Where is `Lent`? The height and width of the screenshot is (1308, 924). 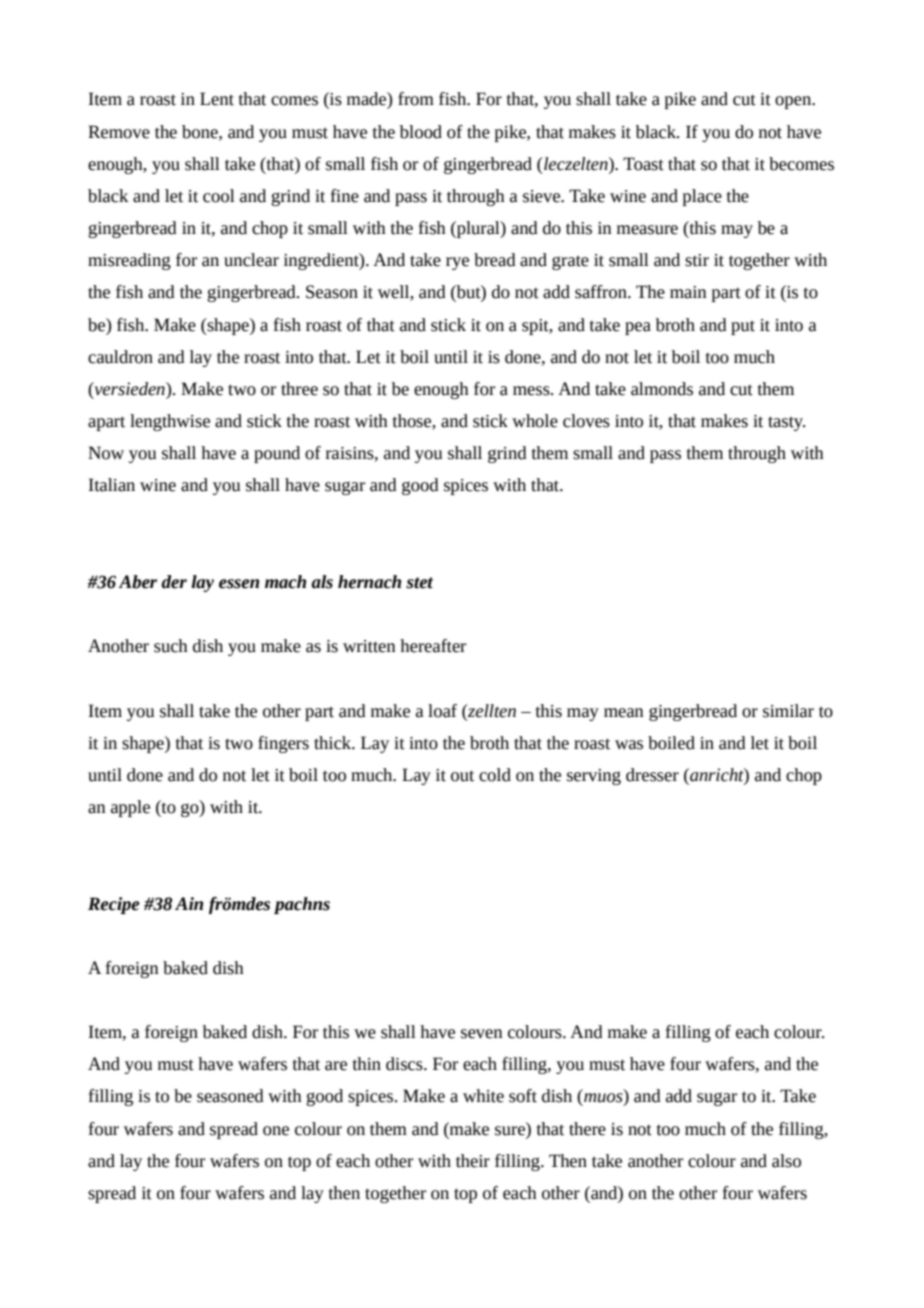
Lent is located at coordinates (217, 99).
